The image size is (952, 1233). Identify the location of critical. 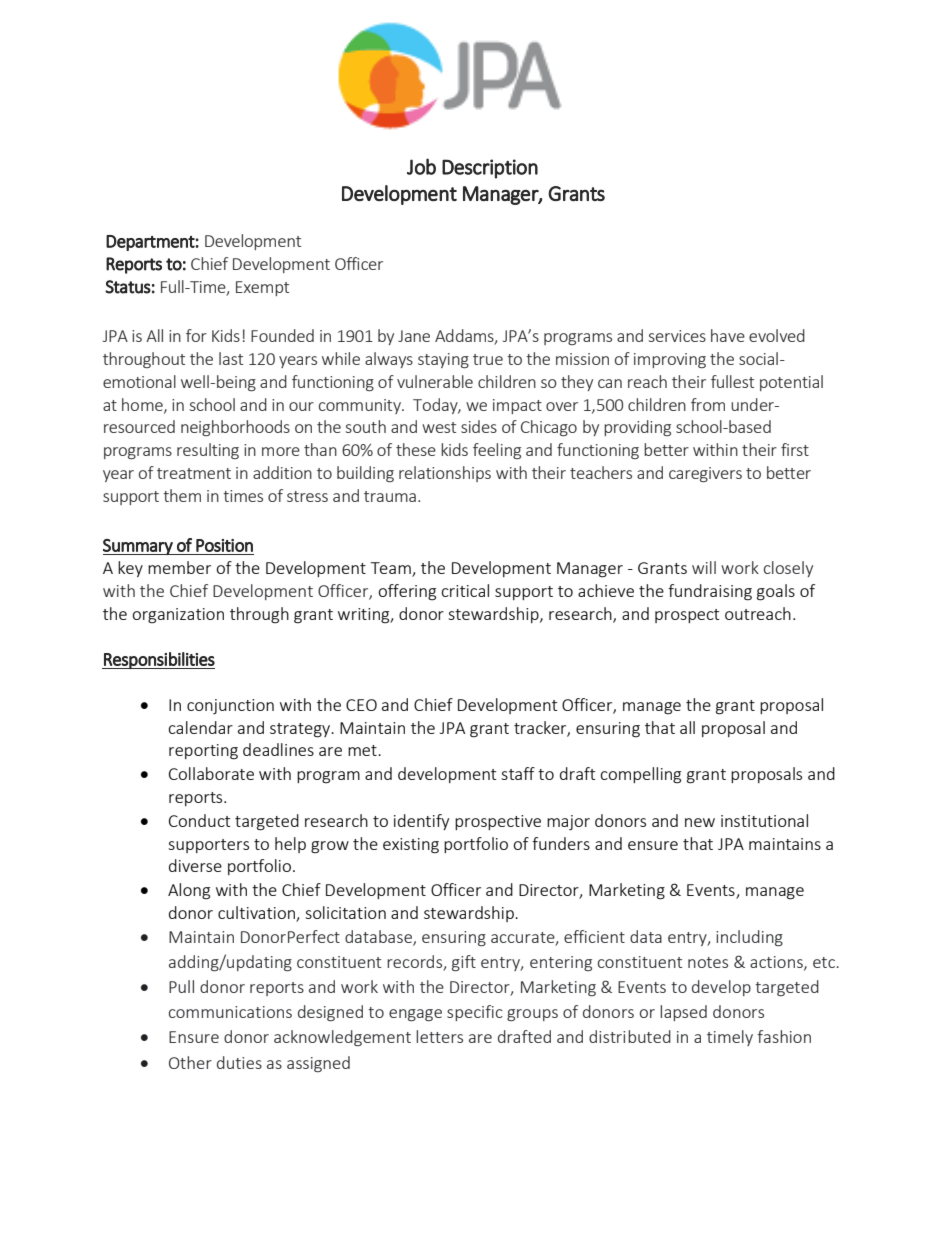
(465, 590).
